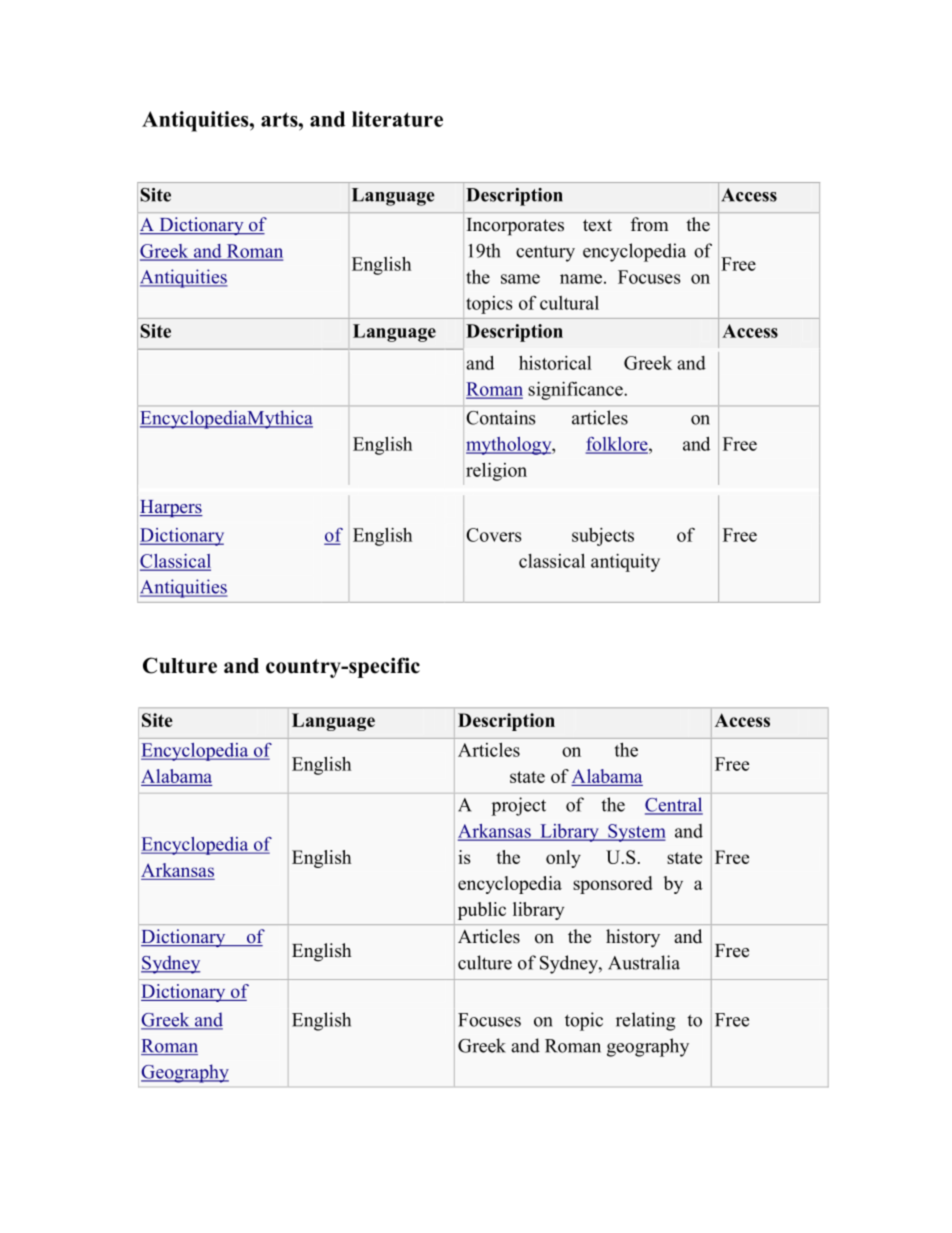 This image has width=952, height=1233. I want to click on project, so click(518, 806).
